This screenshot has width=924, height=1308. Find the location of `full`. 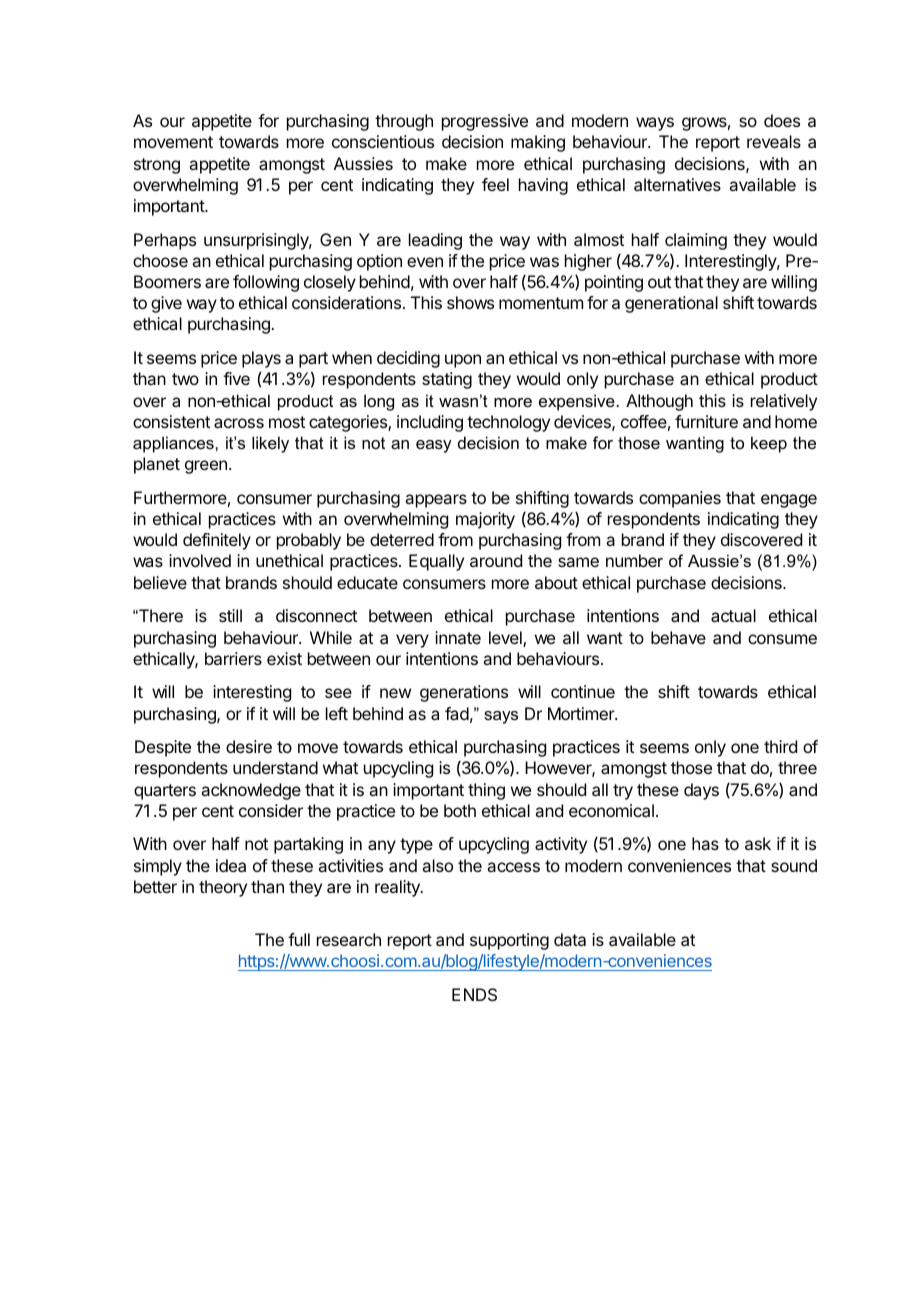

full is located at coordinates (299, 939).
